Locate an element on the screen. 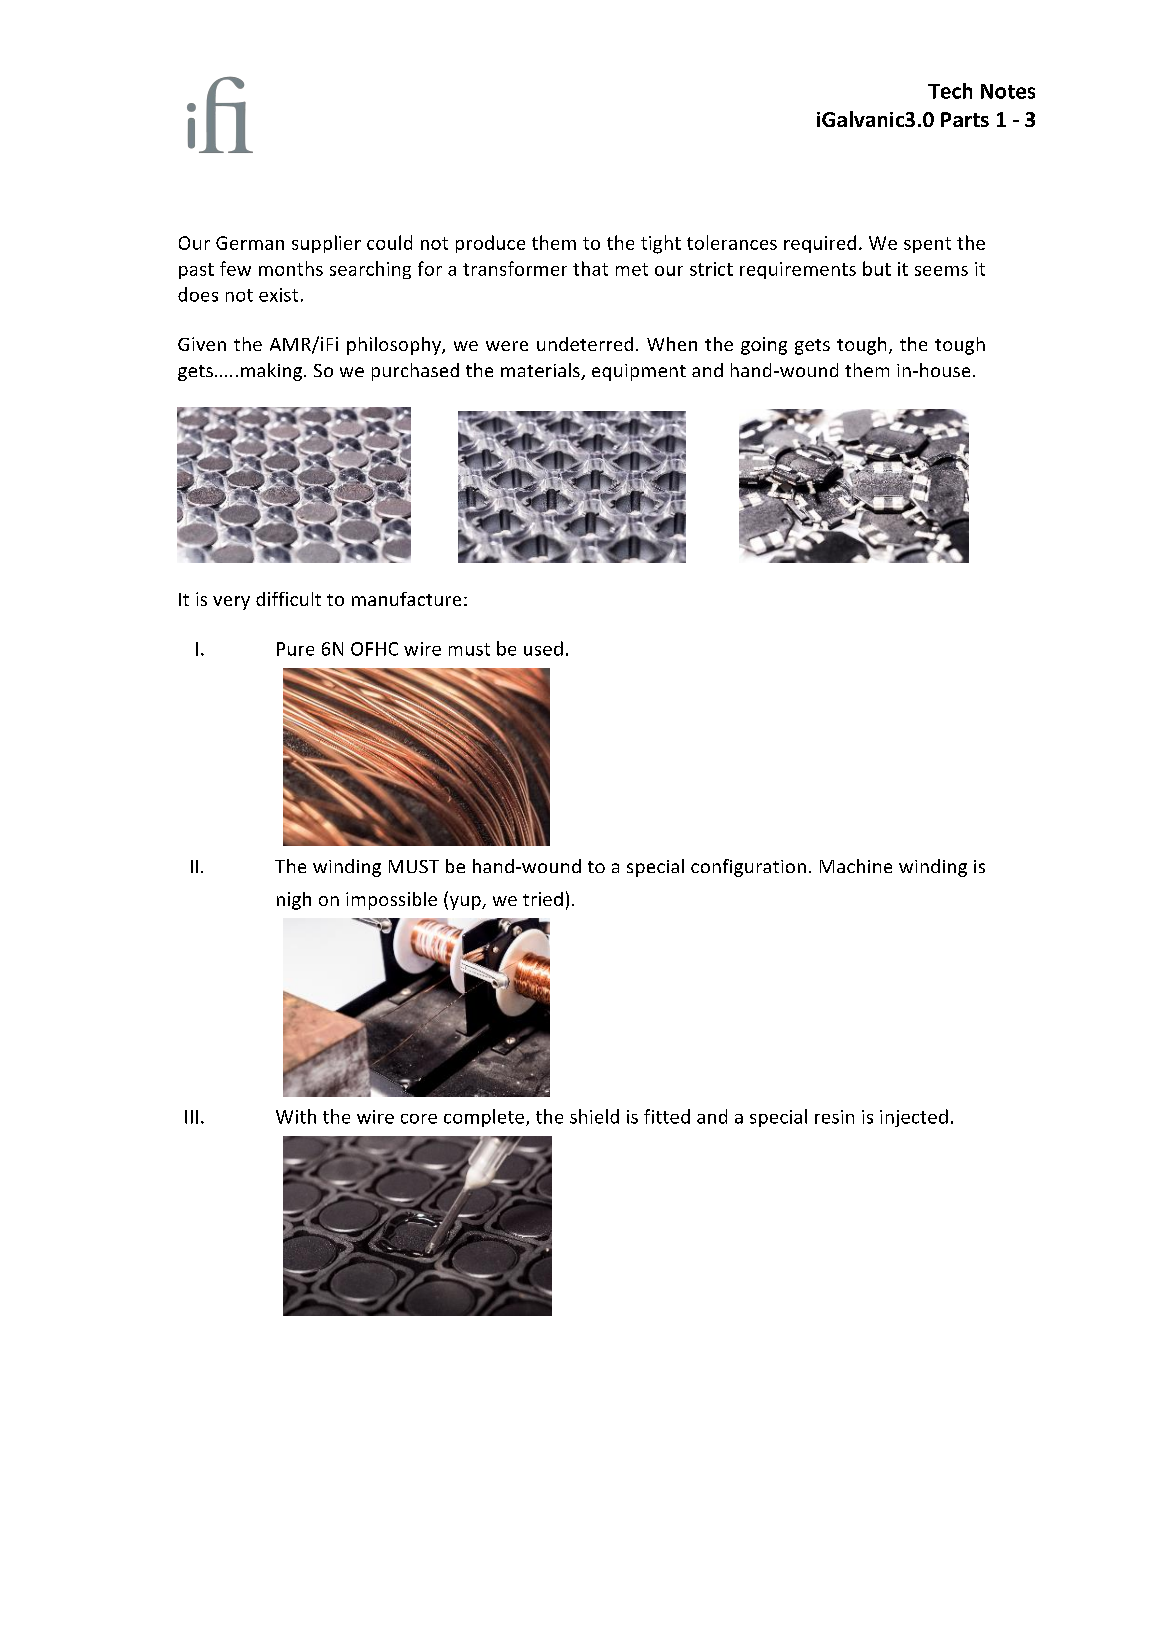  Parts is located at coordinates (965, 119).
